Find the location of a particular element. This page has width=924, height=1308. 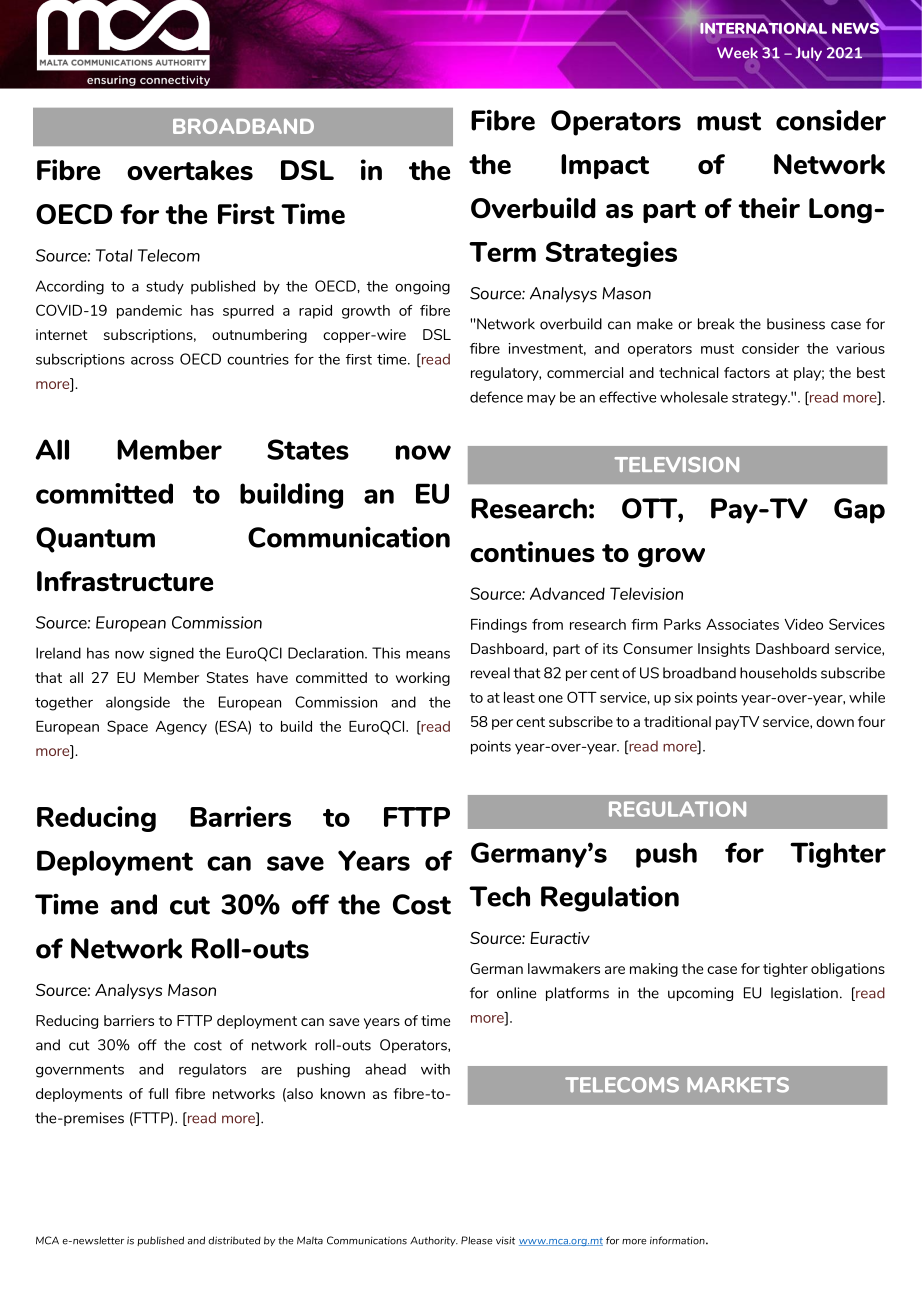

MARKETS is located at coordinates (738, 1085).
